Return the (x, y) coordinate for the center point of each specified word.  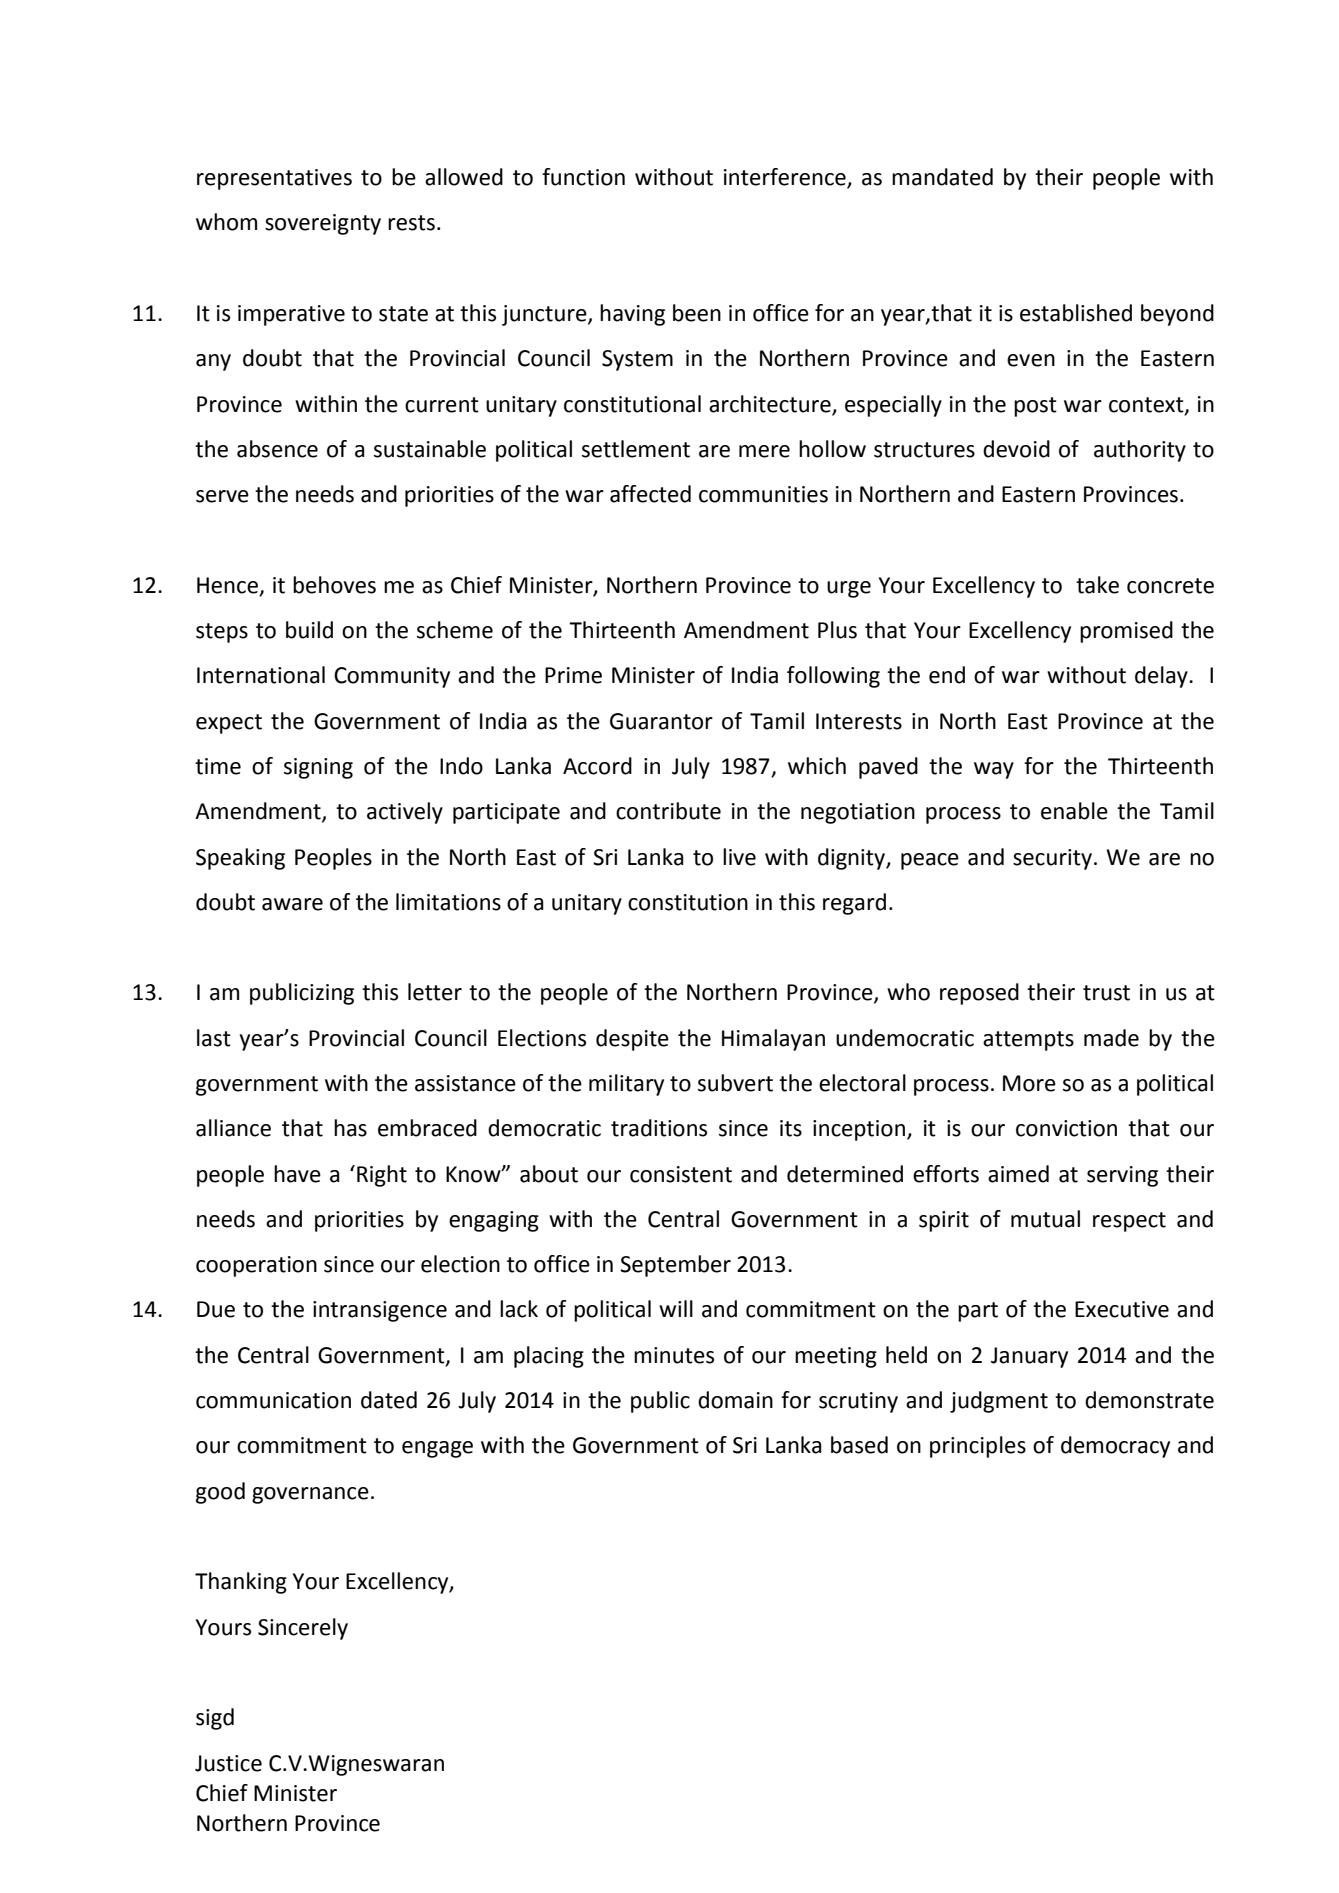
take (1097, 585)
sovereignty (323, 224)
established (1076, 313)
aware (292, 904)
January (1029, 1357)
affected (650, 494)
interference (786, 178)
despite (632, 1040)
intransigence (380, 1311)
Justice (228, 1763)
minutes (674, 1355)
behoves (334, 585)
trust (1106, 993)
